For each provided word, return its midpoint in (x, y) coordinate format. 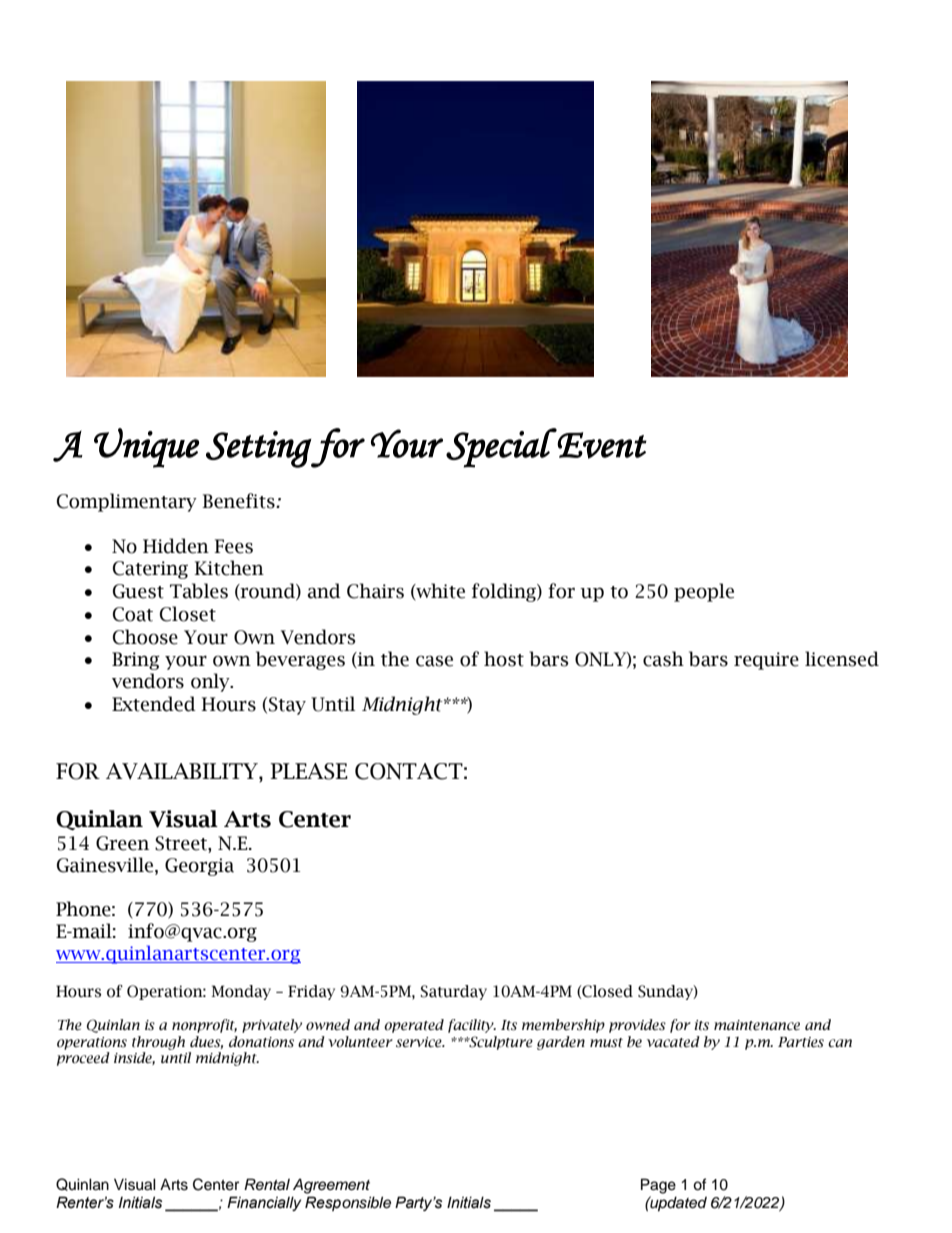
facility (472, 1026)
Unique (146, 448)
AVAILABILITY (183, 772)
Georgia (199, 867)
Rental (267, 1184)
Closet (188, 614)
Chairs (375, 591)
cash (663, 659)
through (158, 1043)
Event (602, 445)
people (704, 592)
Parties (801, 1042)
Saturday (453, 992)
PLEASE (309, 771)
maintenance (757, 1025)
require (766, 661)
